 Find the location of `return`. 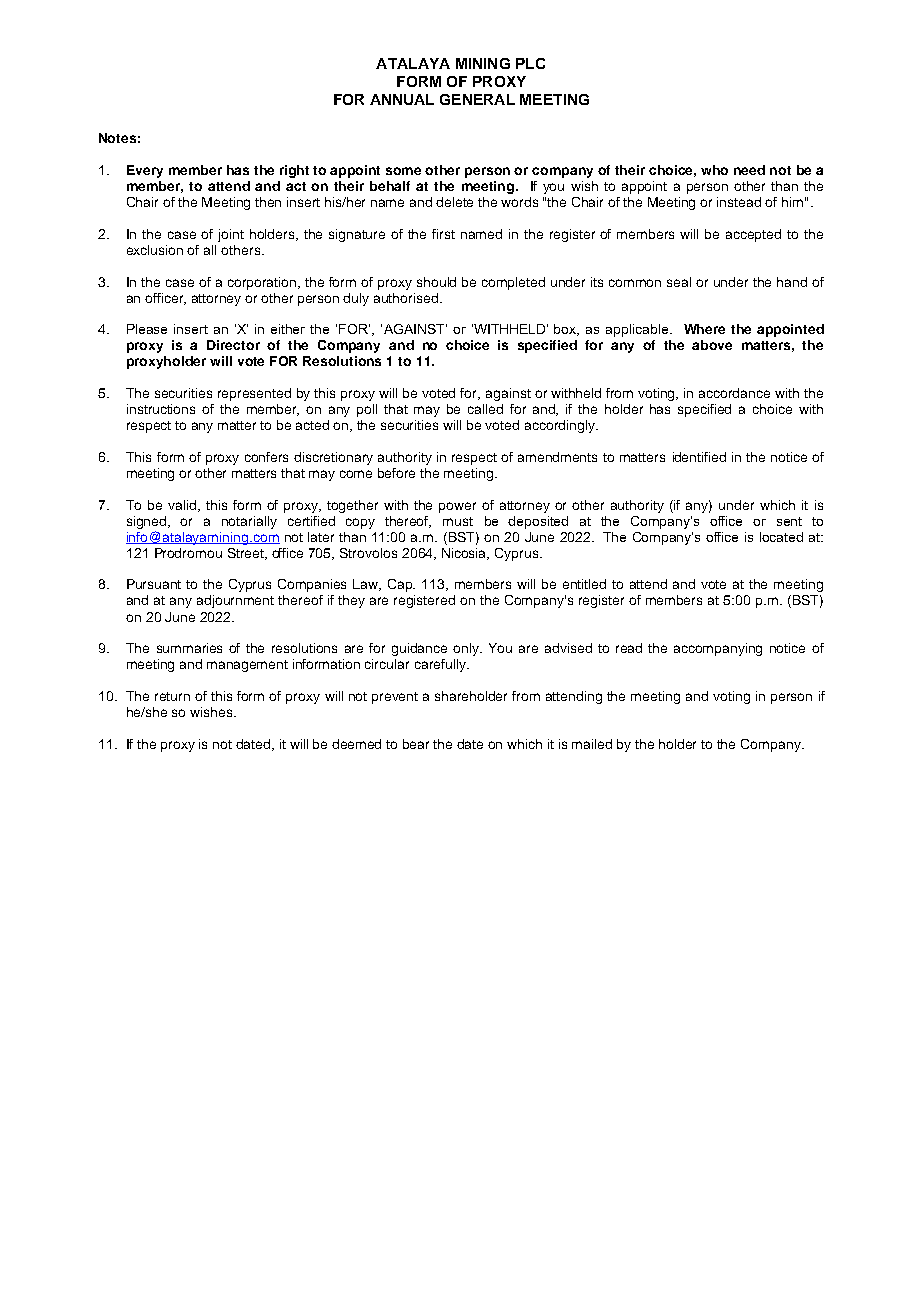

return is located at coordinates (172, 696).
